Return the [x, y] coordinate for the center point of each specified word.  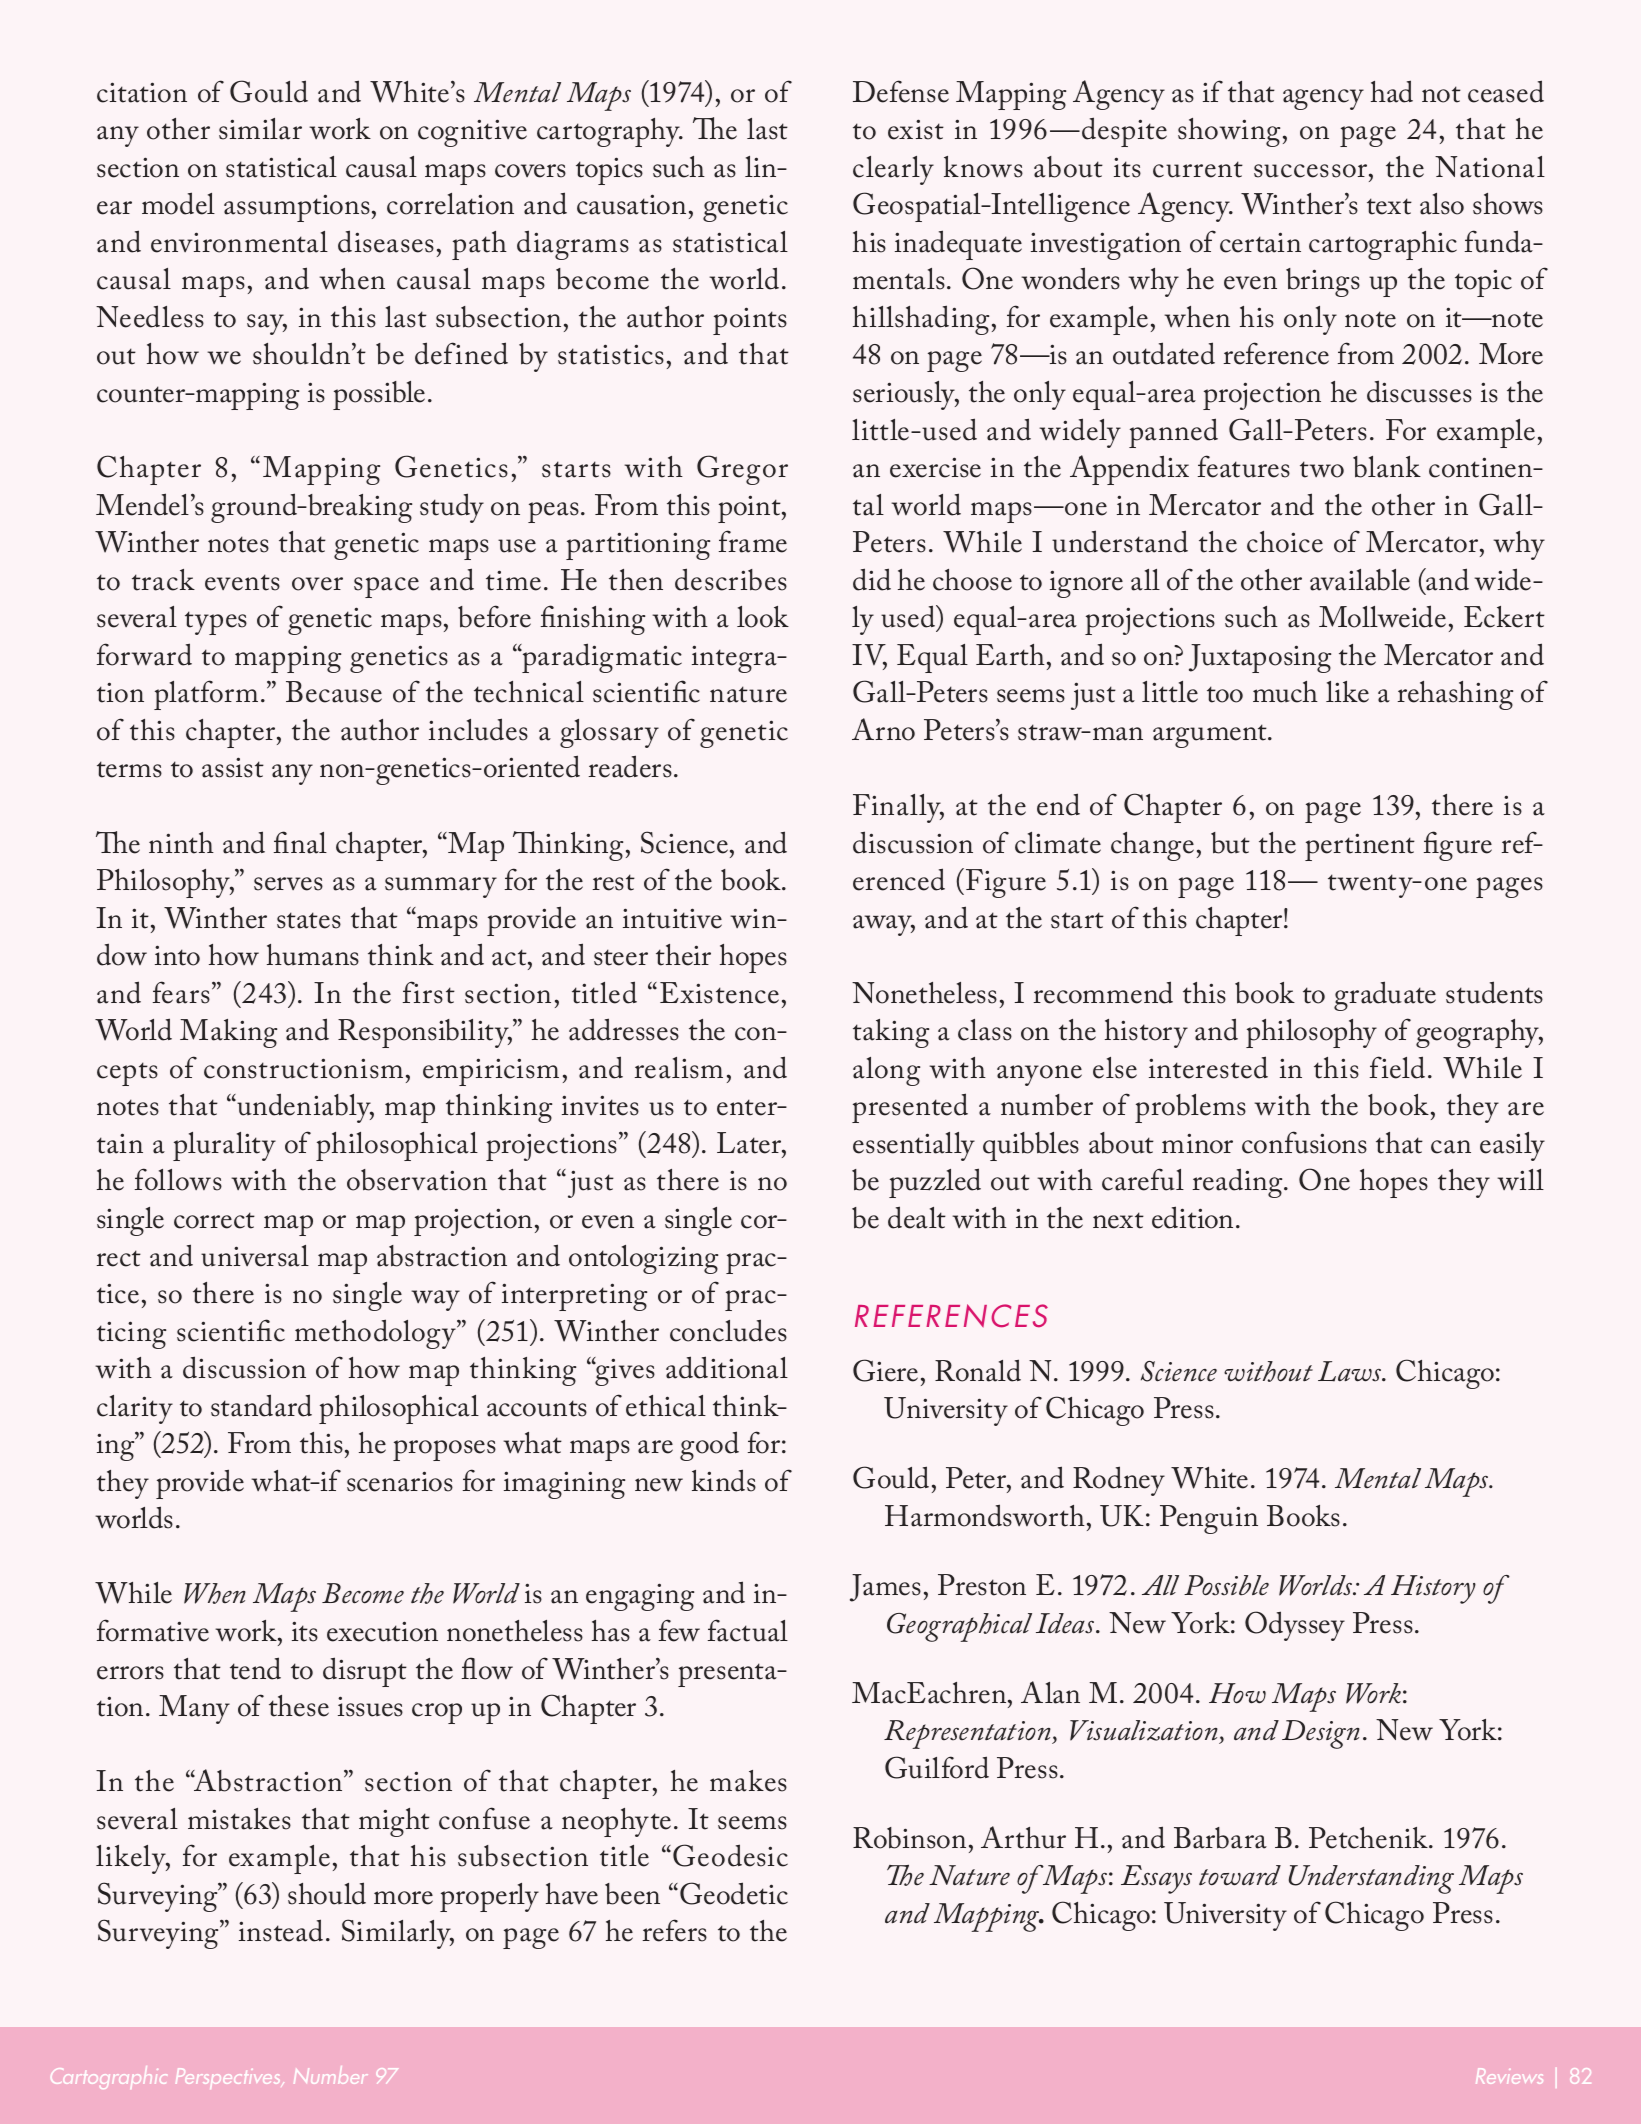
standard [261, 1405]
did [872, 579]
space [386, 587]
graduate [1385, 996]
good [709, 1446]
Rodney [1119, 1481]
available [1360, 580]
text [1389, 206]
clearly [893, 170]
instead [281, 1930]
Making [228, 1033]
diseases [386, 241]
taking [891, 1033]
